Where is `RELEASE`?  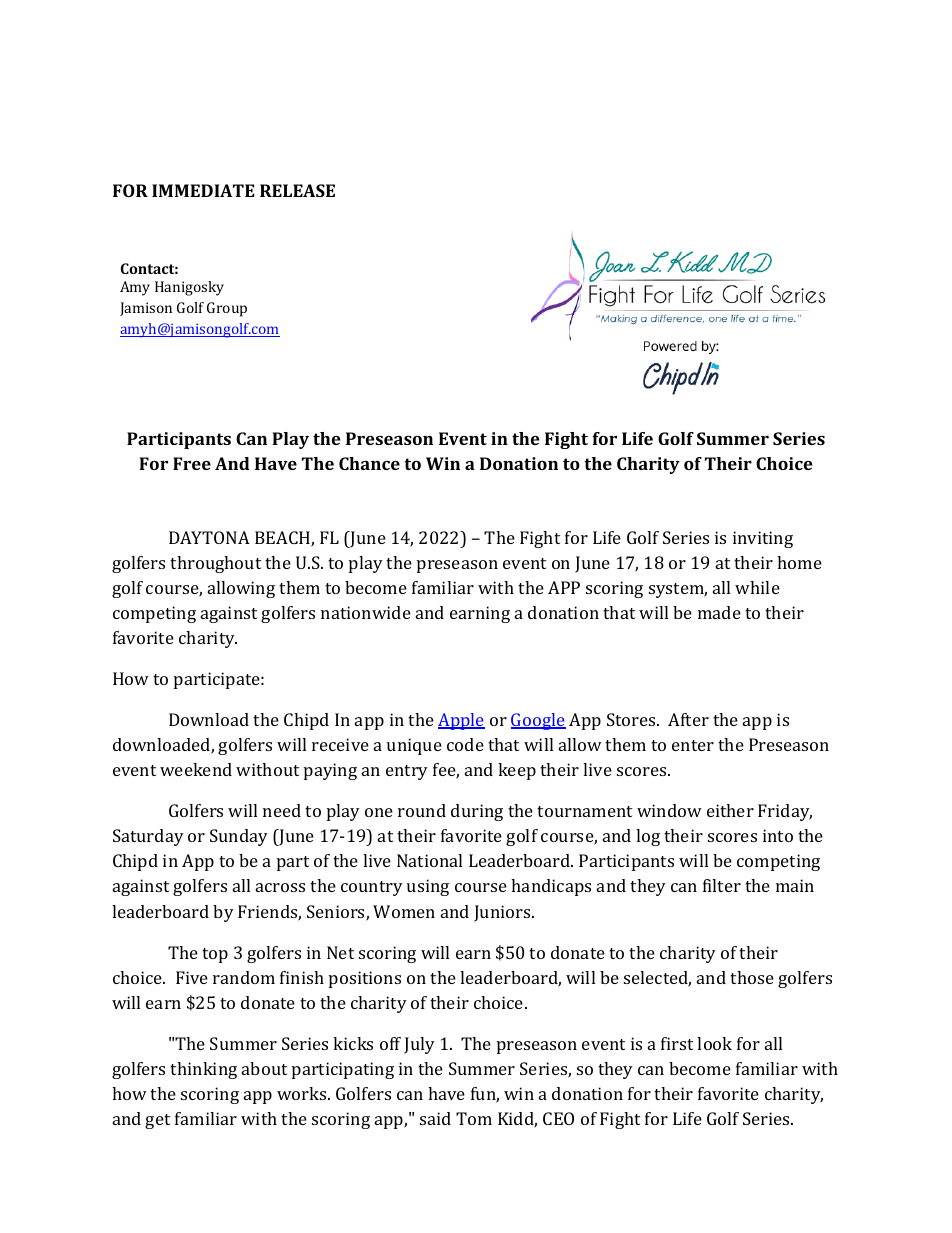
RELEASE is located at coordinates (297, 190).
